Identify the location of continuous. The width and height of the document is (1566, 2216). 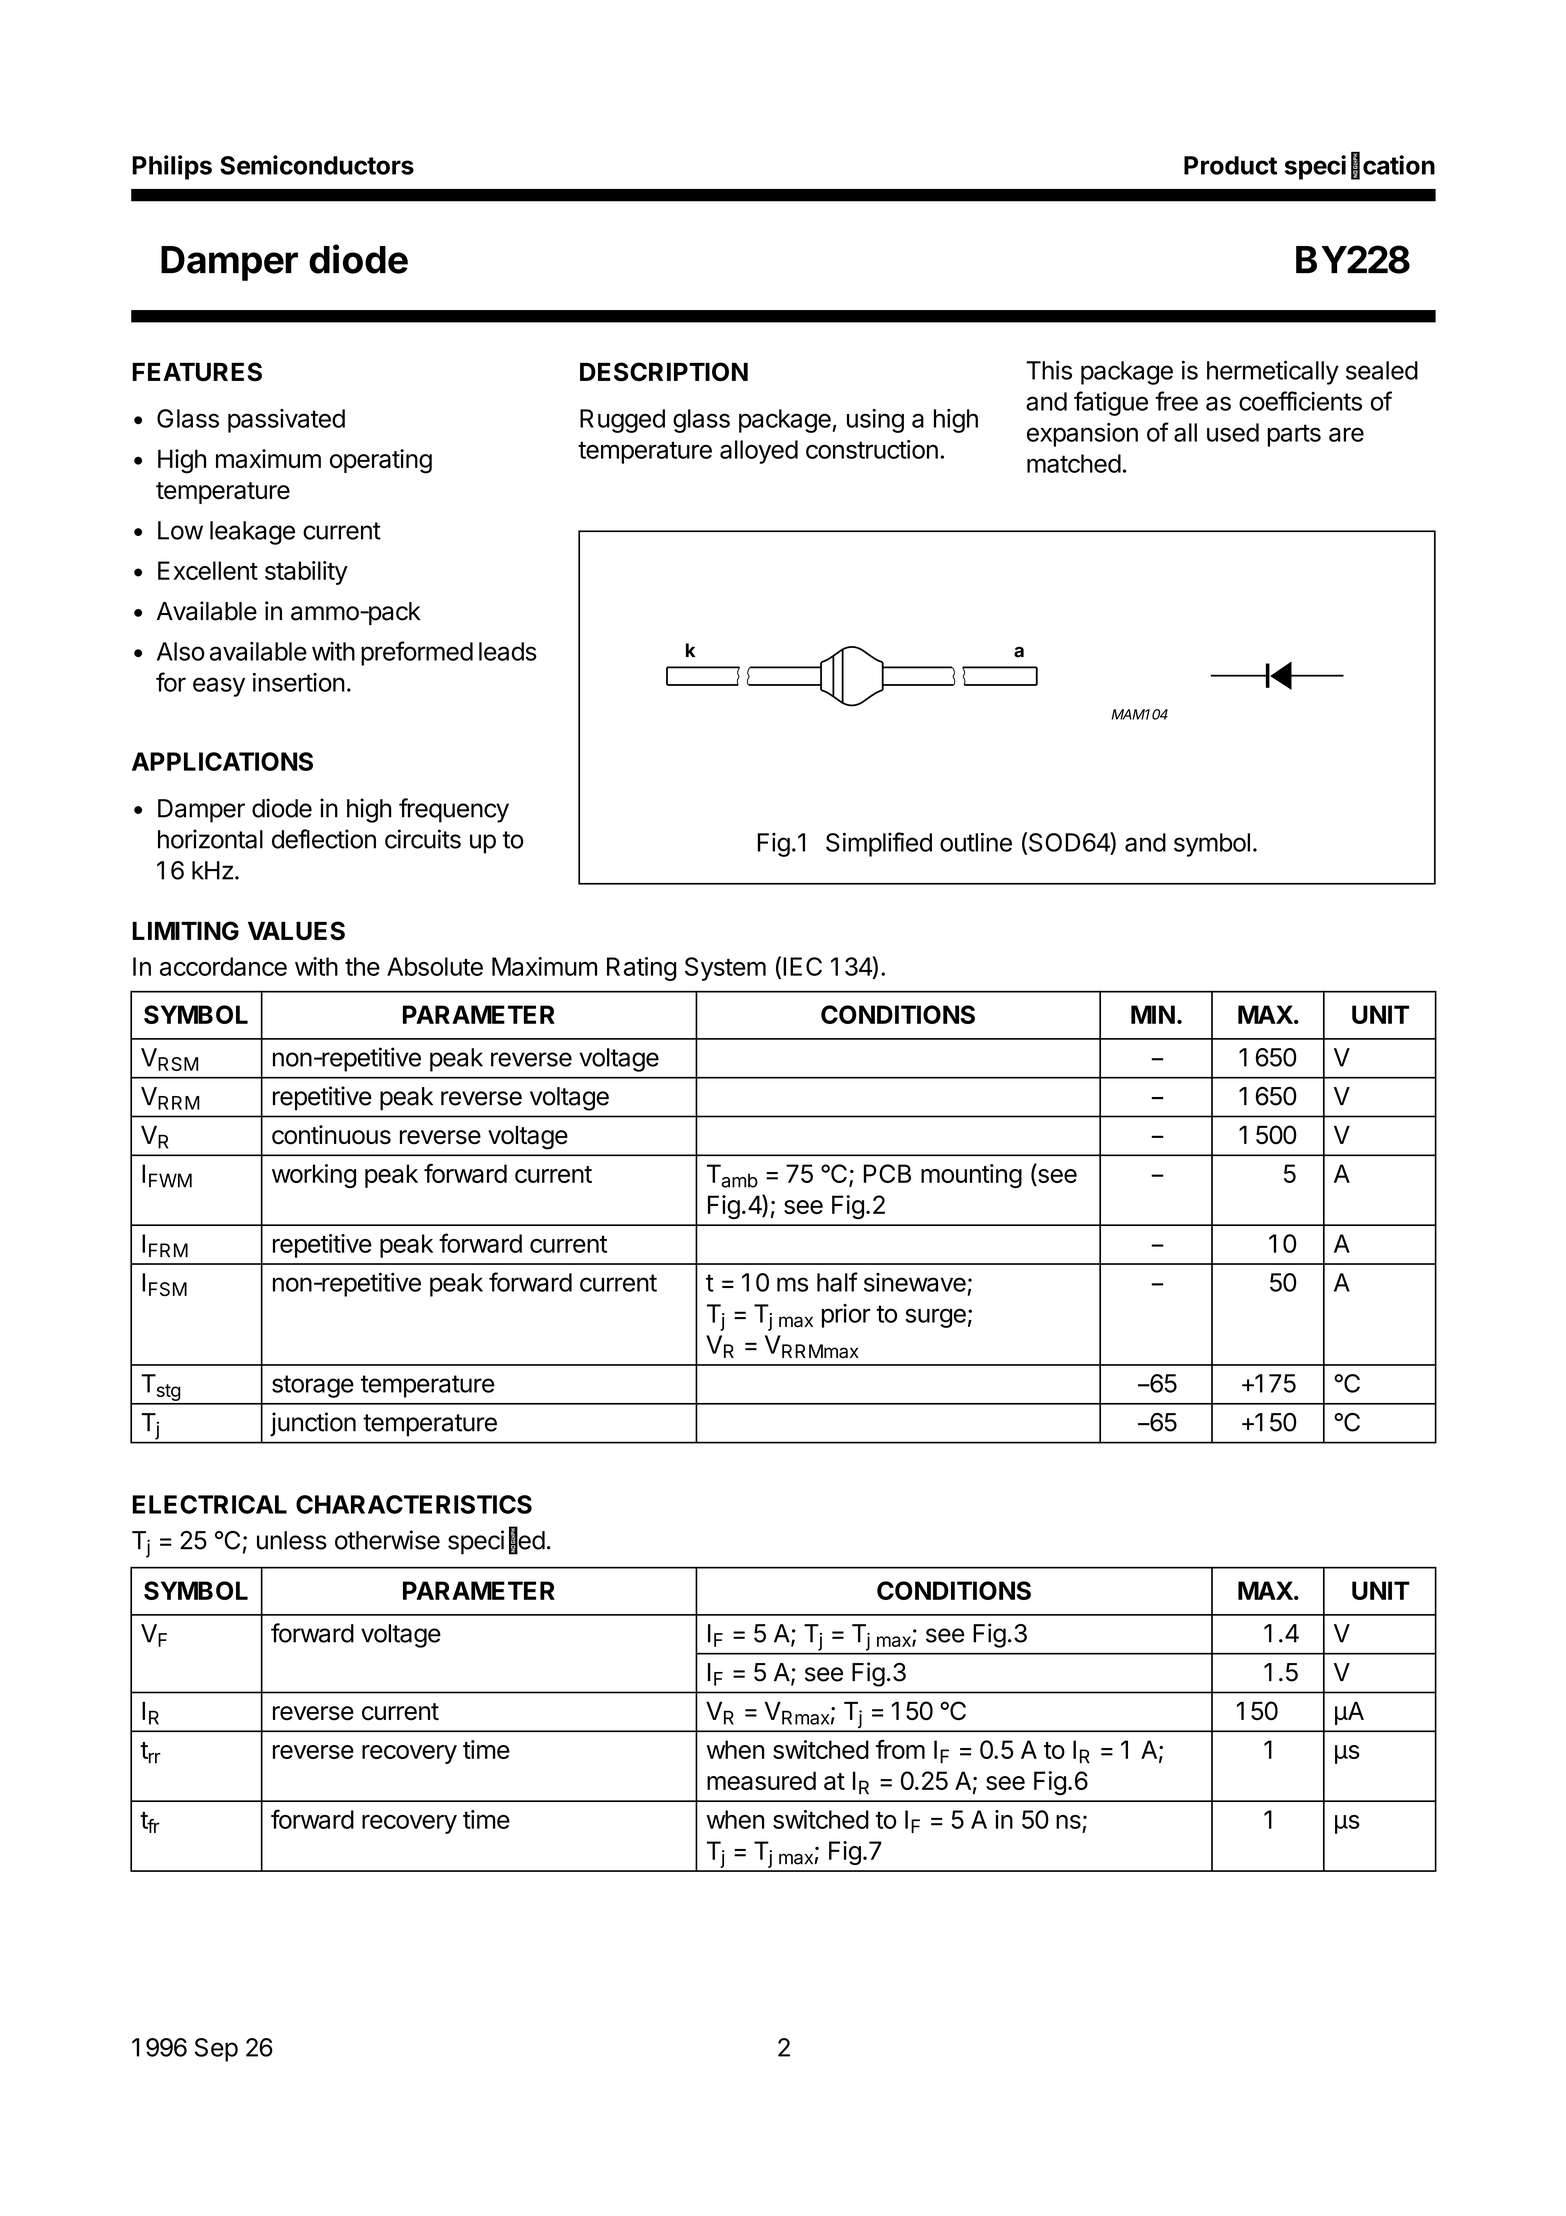
(331, 1135).
